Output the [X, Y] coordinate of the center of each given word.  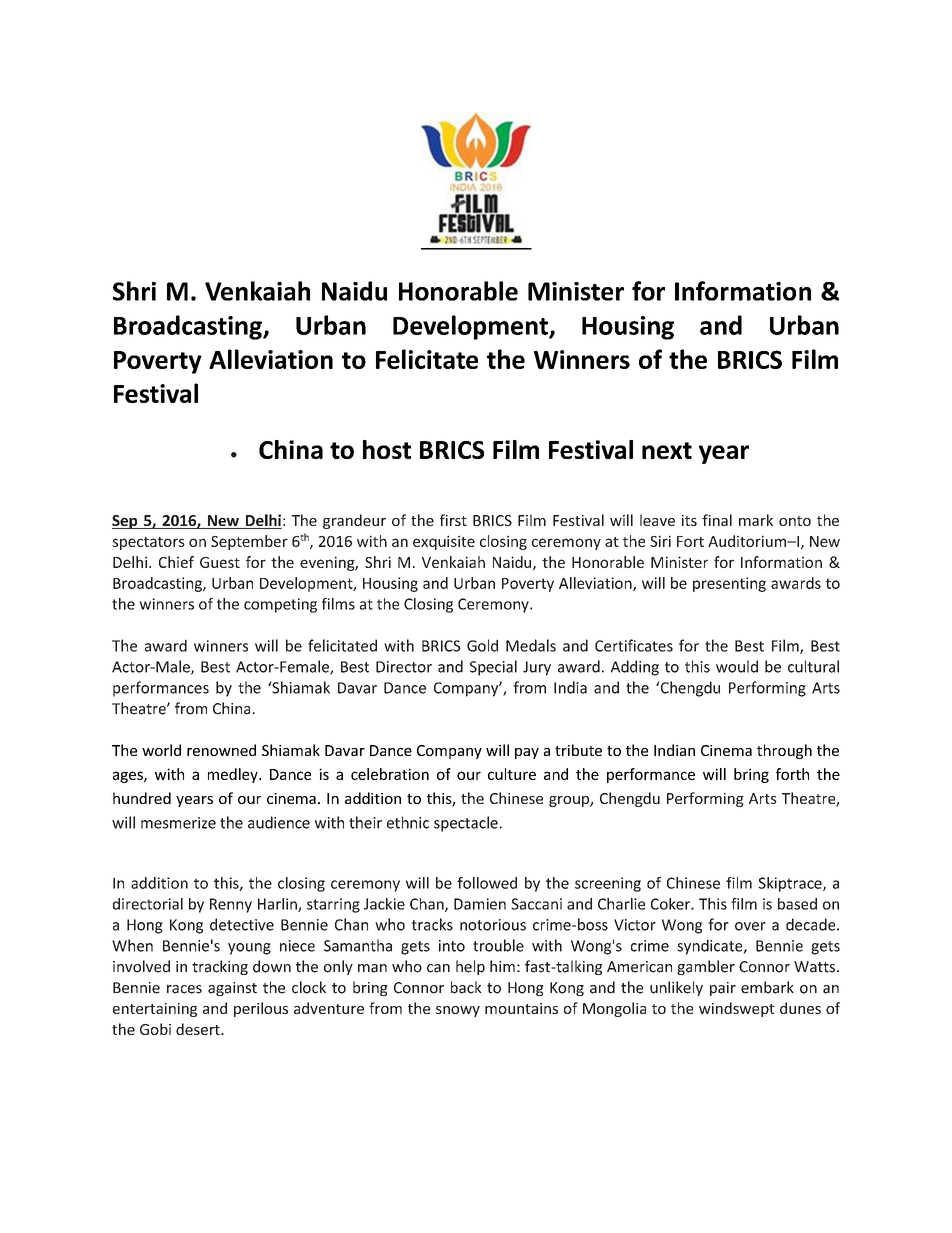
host [387, 449]
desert [199, 1029]
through [784, 751]
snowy [458, 1011]
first [453, 520]
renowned [221, 750]
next [667, 450]
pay [527, 753]
